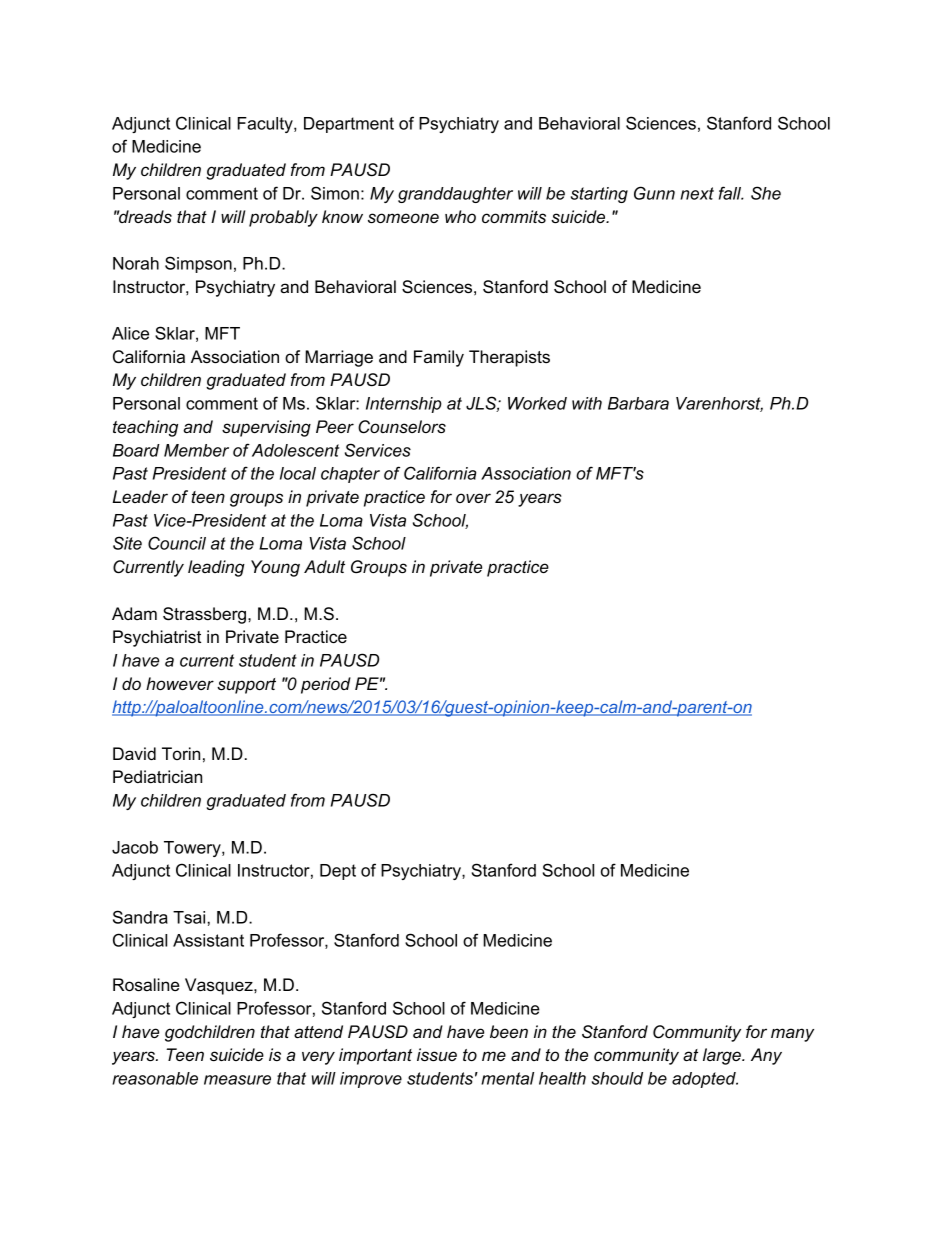 The width and height of the document is (952, 1233). Describe the element at coordinates (455, 195) in the document. I see `granddaughter` at that location.
